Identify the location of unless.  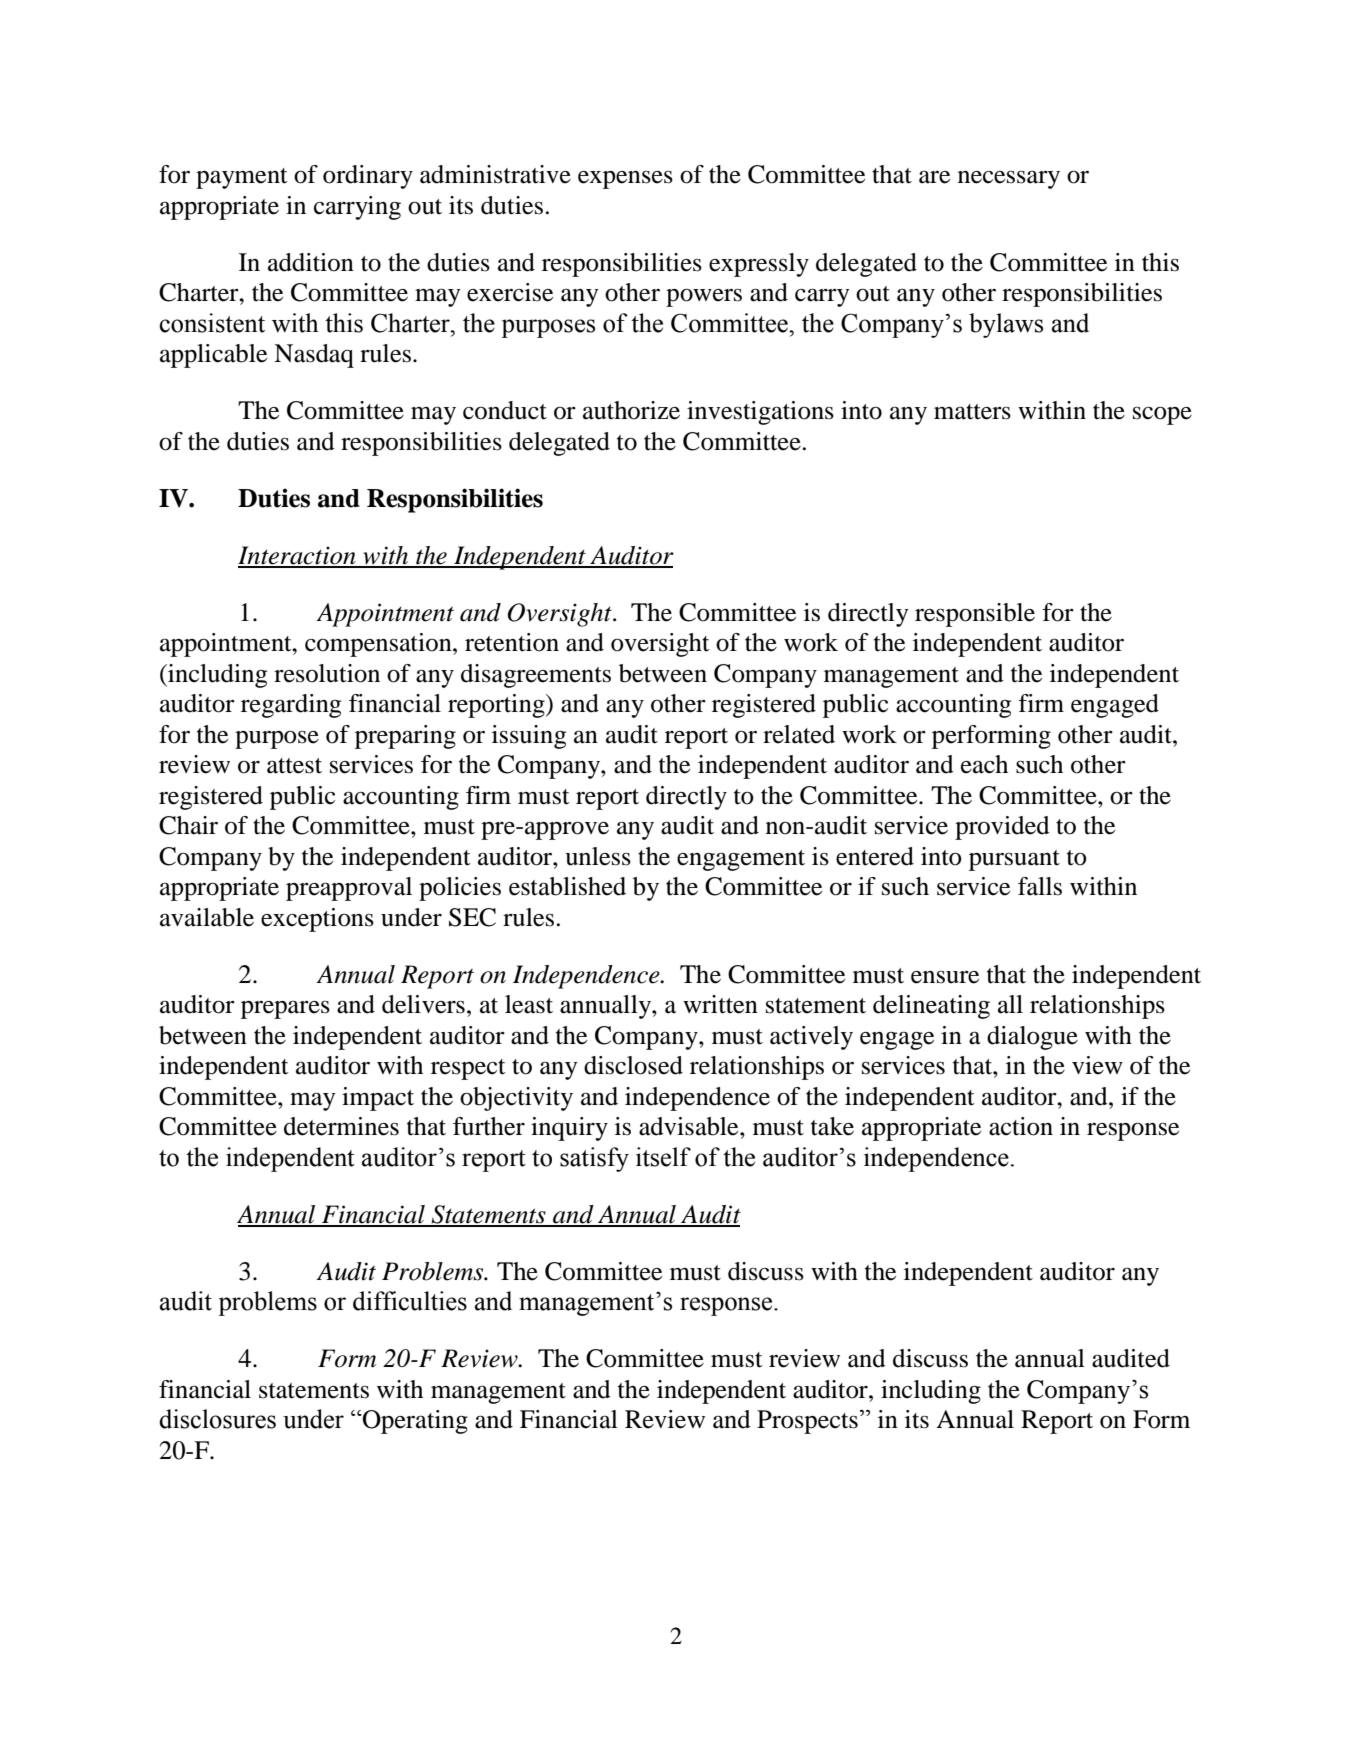
(598, 856).
